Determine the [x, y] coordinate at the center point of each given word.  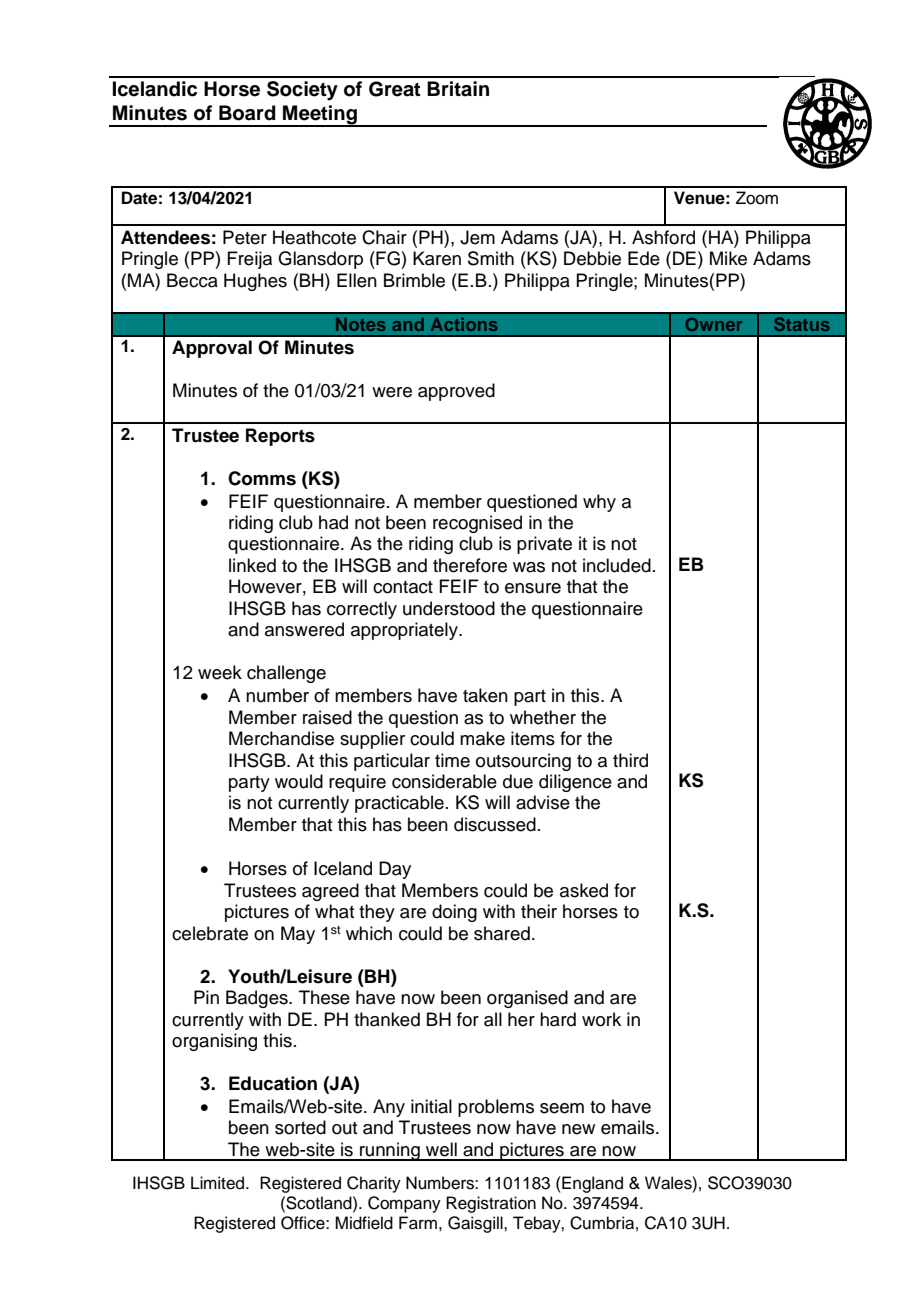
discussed [495, 824]
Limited [219, 1183]
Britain [458, 89]
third [630, 760]
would [299, 781]
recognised [477, 524]
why [599, 503]
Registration [491, 1204]
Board [247, 113]
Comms [262, 478]
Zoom [757, 198]
